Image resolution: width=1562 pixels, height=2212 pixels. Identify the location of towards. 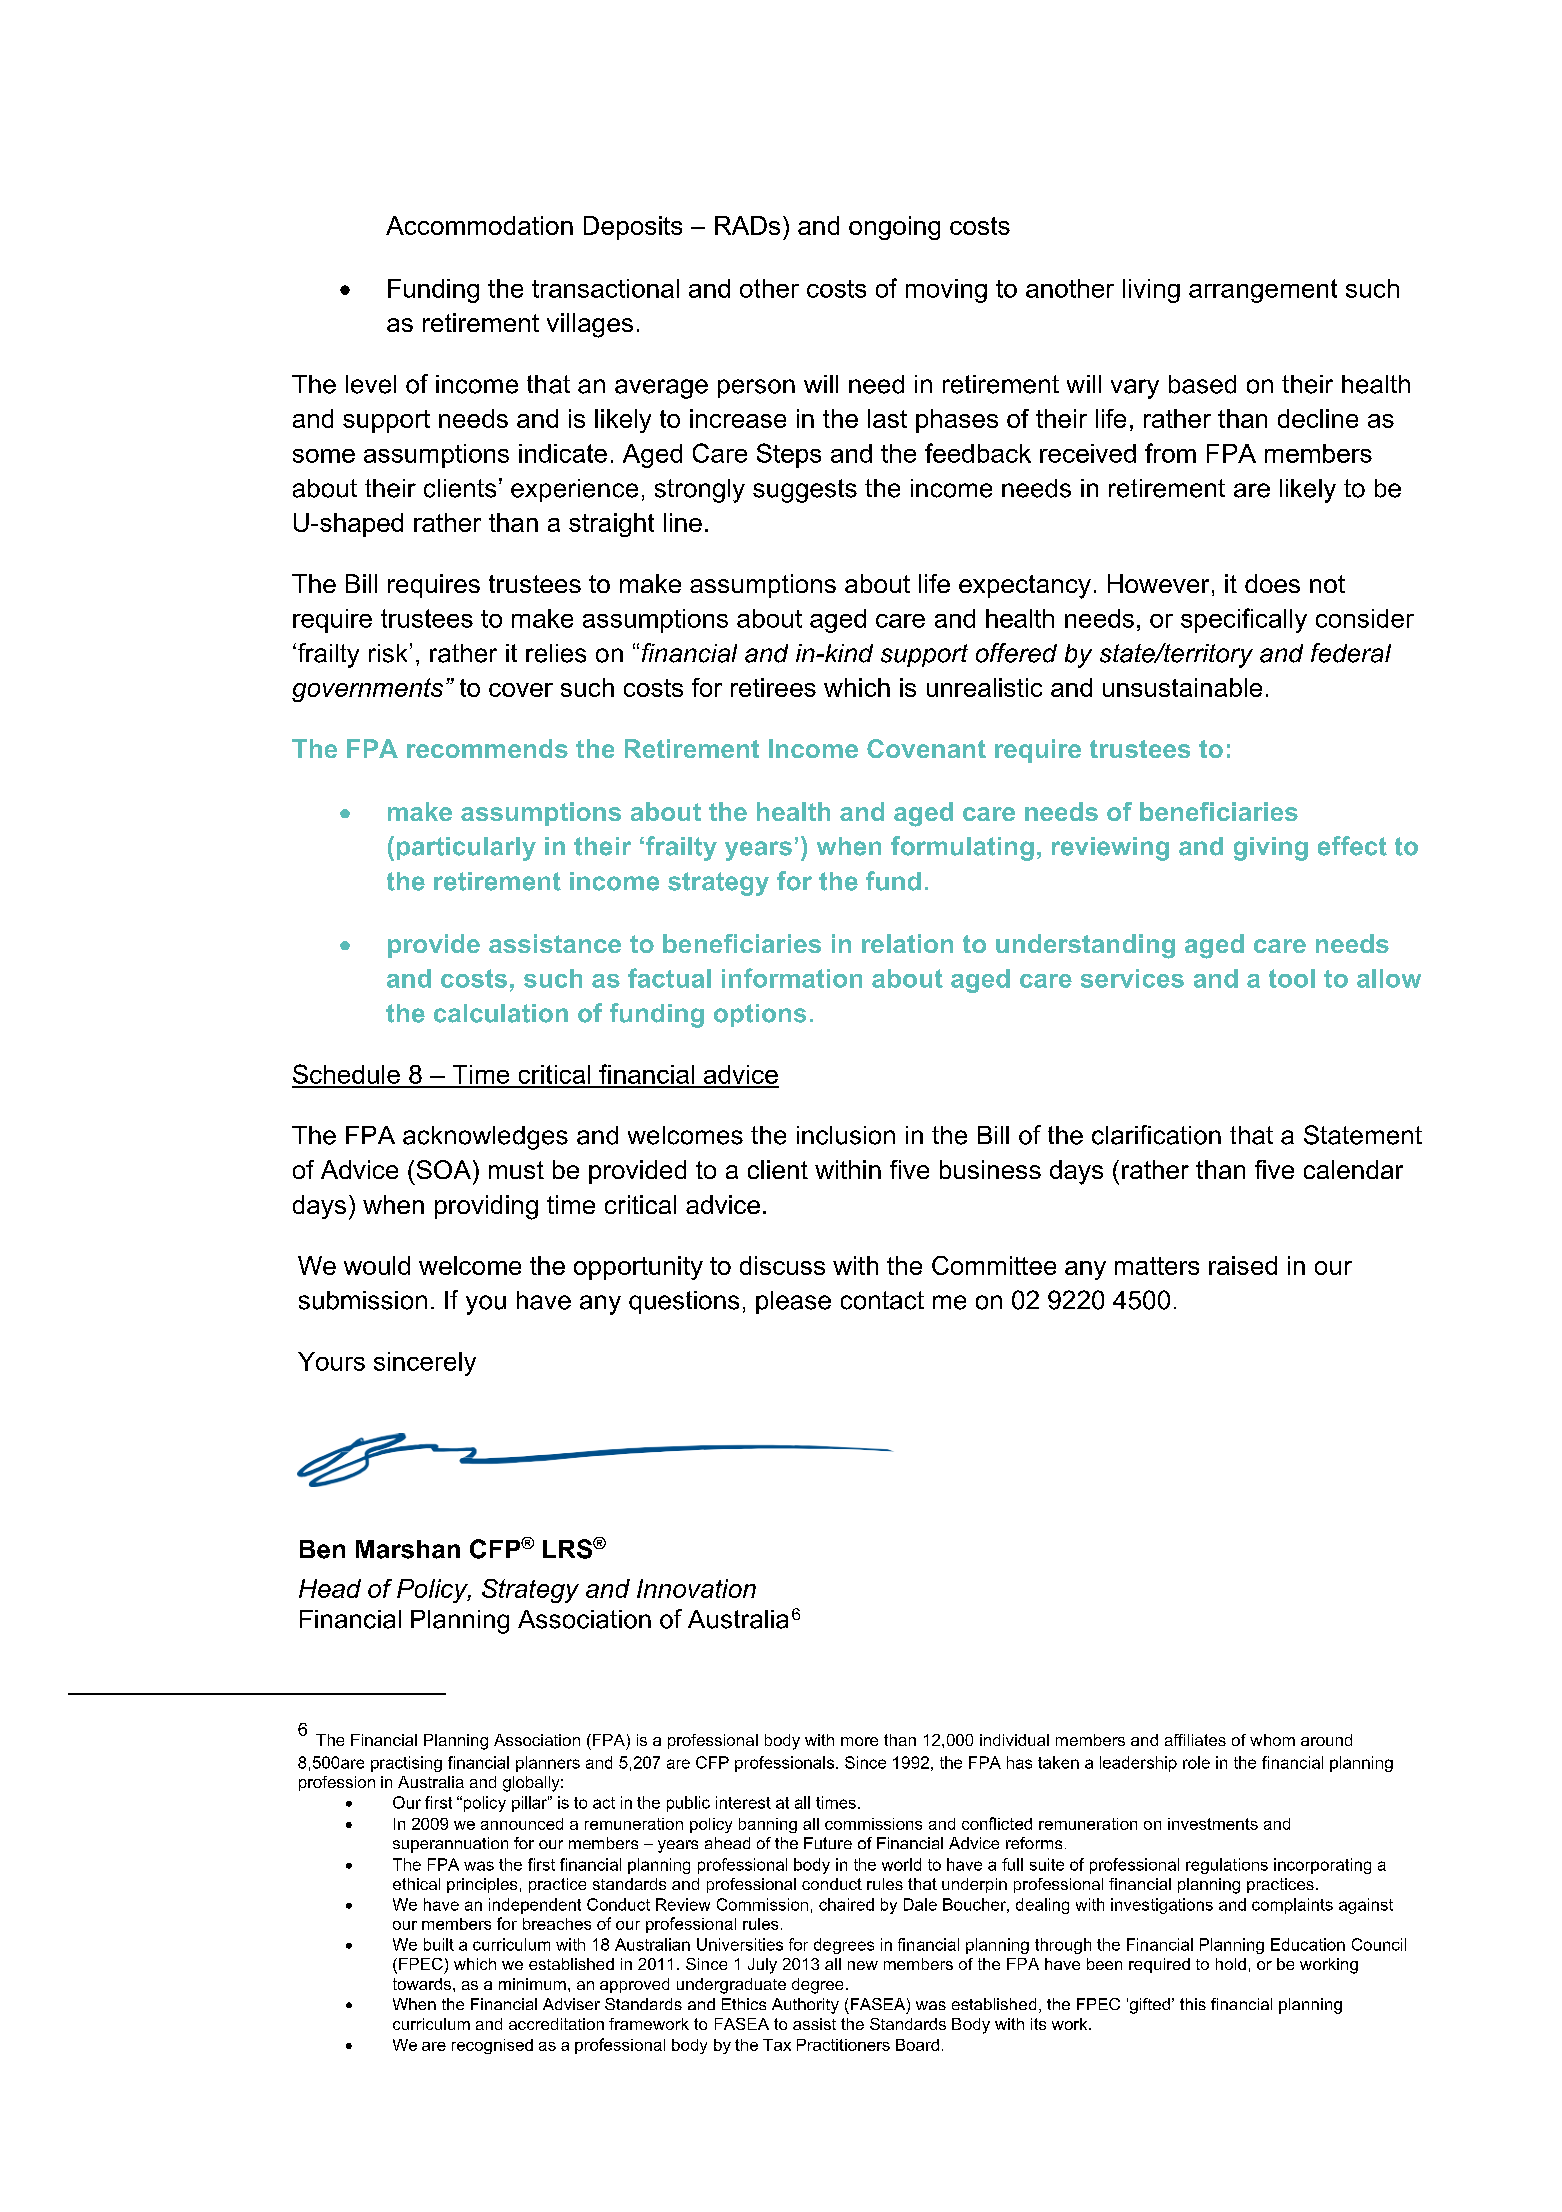
(423, 1984).
